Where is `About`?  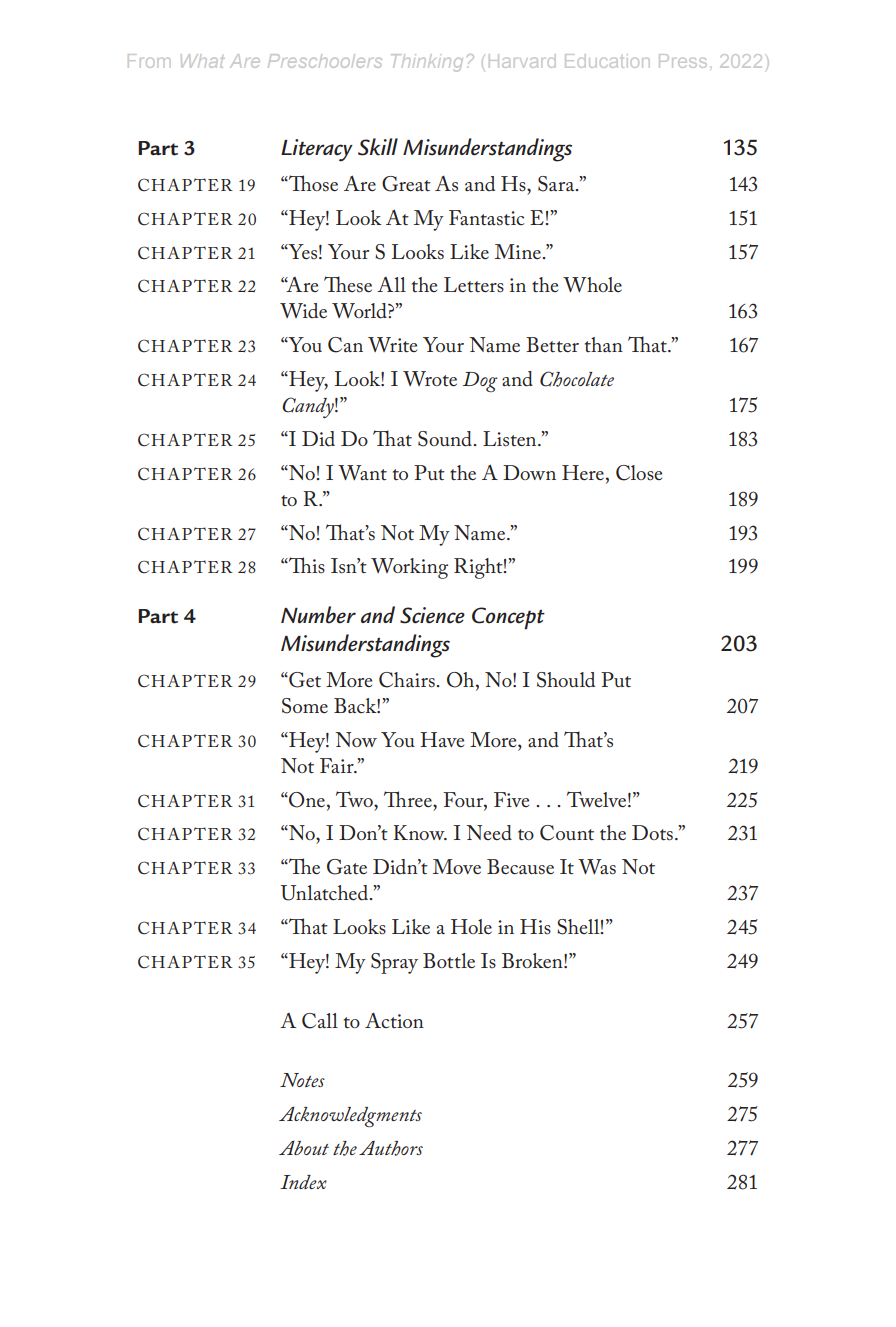
About is located at coordinates (304, 1148).
